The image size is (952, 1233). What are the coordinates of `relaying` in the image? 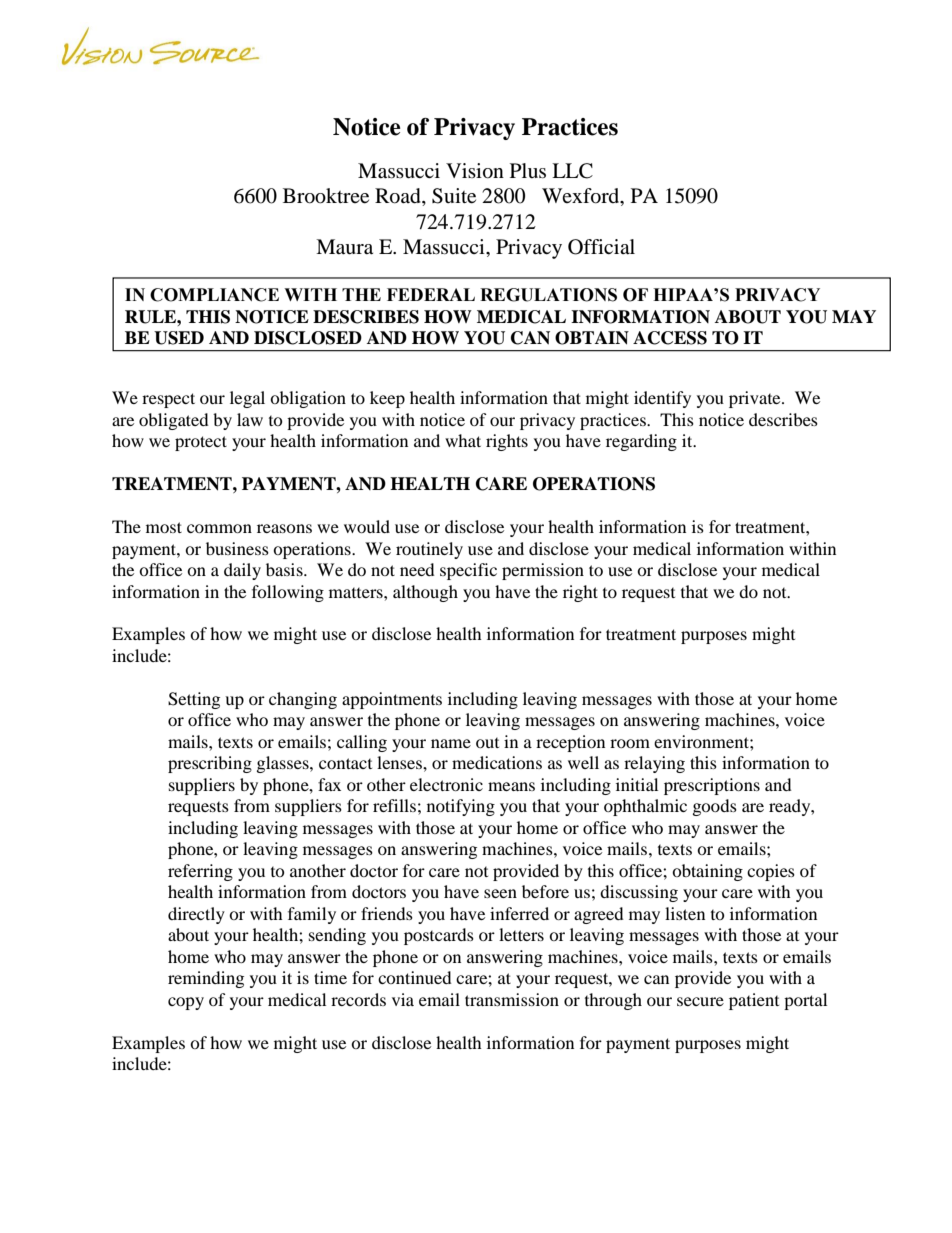 It's located at (654, 764).
